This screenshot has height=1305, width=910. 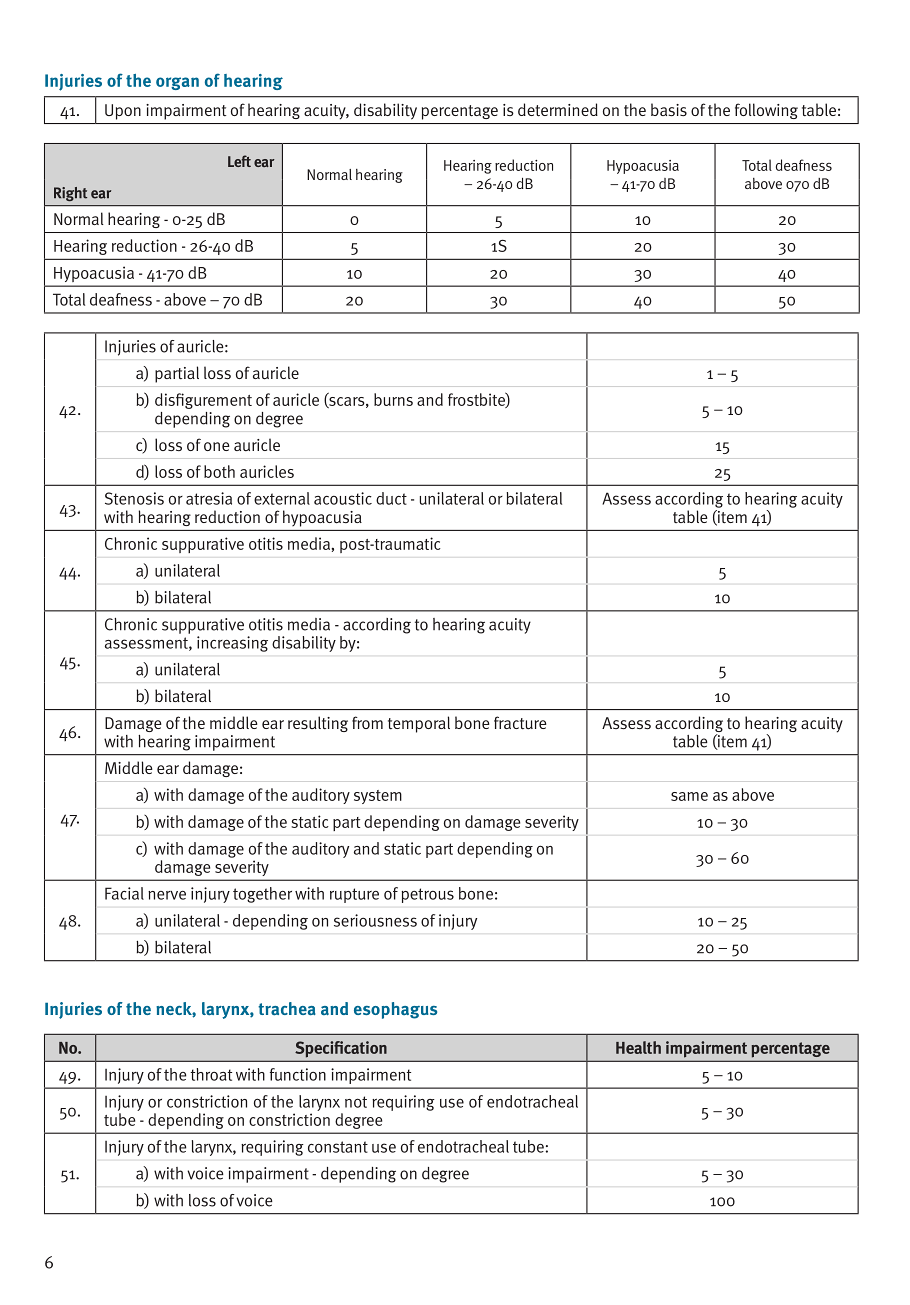 What do you see at coordinates (124, 893) in the screenshot?
I see `Facial` at bounding box center [124, 893].
